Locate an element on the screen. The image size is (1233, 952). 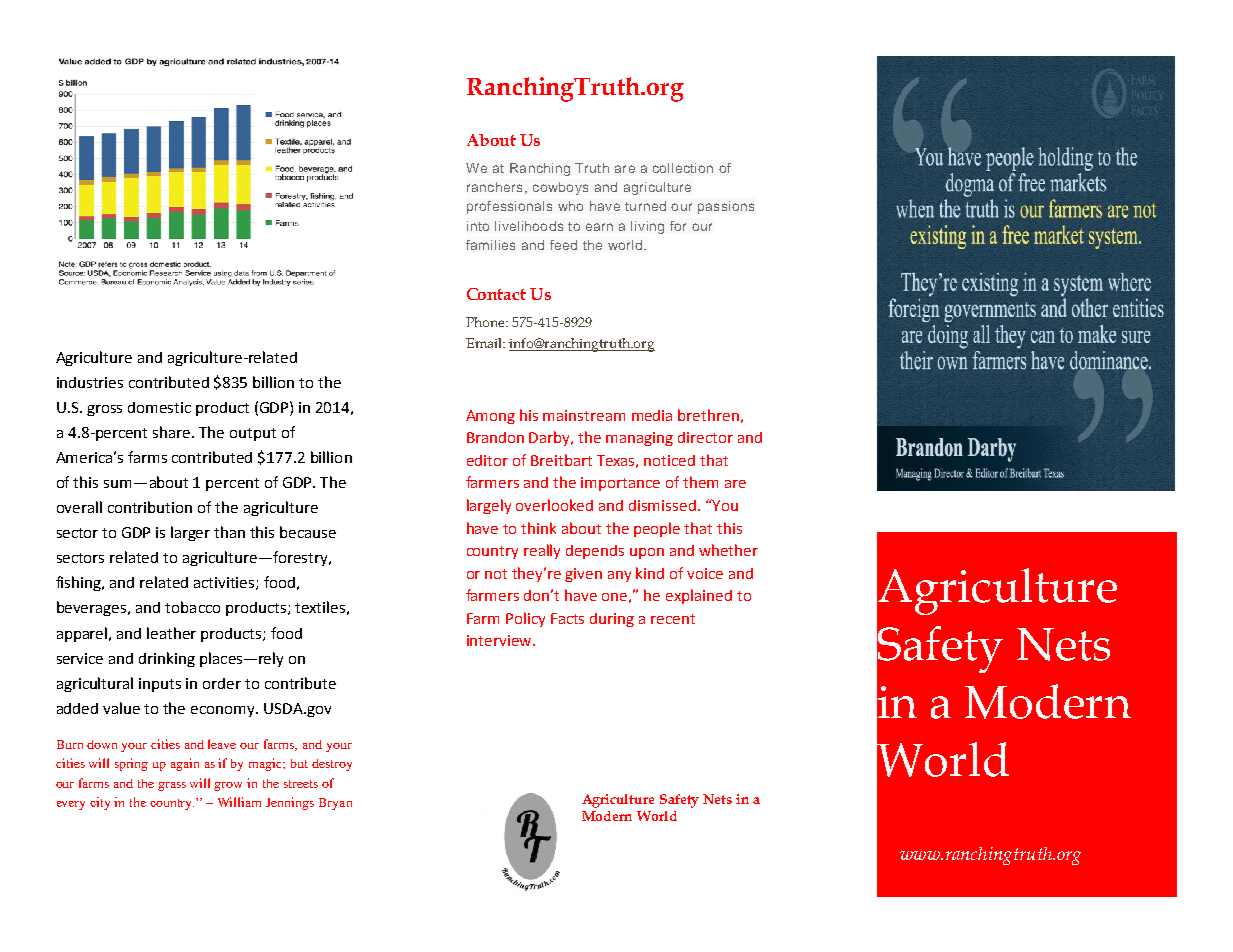
largely is located at coordinates (489, 506).
